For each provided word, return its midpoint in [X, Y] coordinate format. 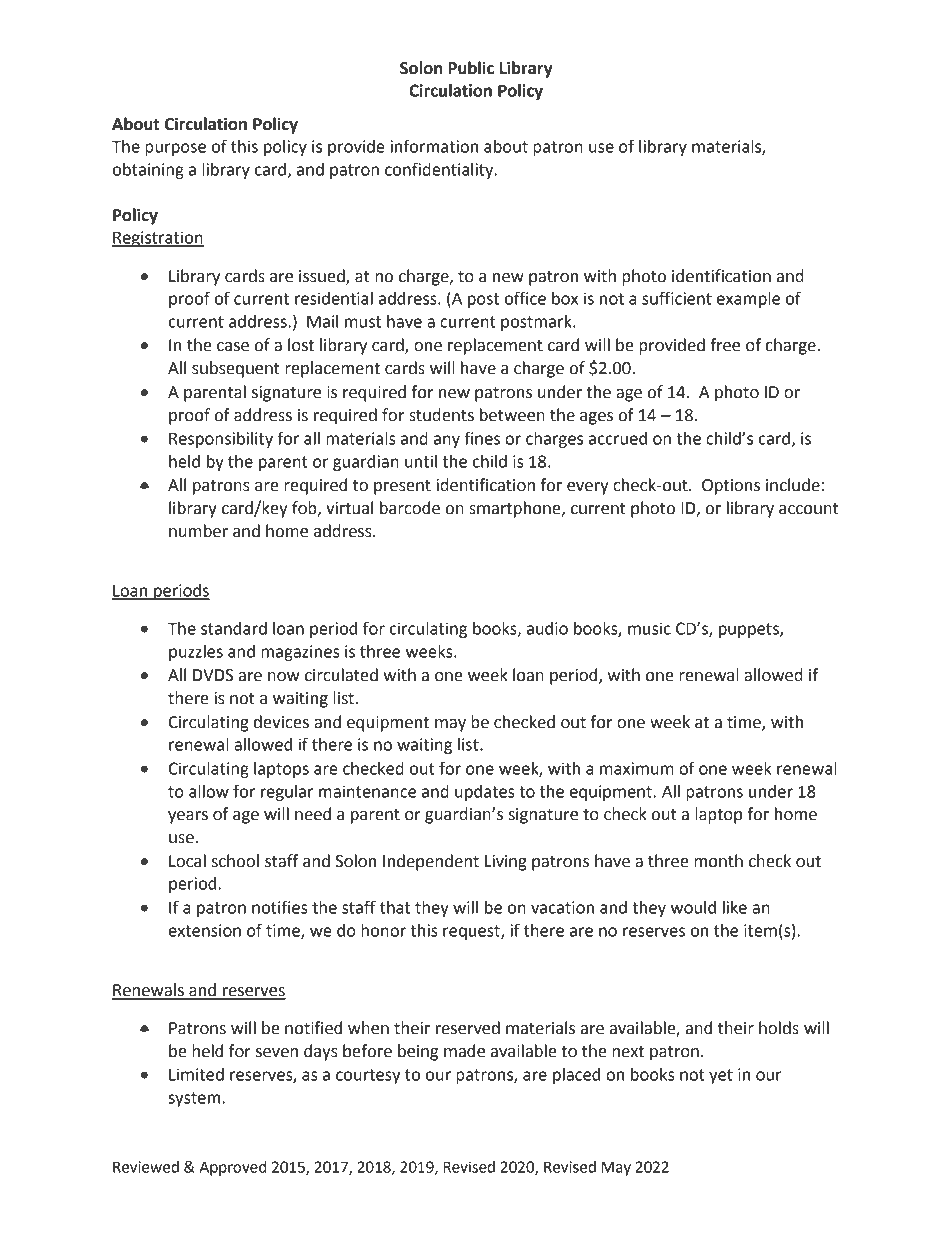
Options [731, 487]
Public [471, 68]
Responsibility [221, 440]
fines [482, 438]
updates [485, 793]
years [188, 817]
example [748, 300]
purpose [175, 149]
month [718, 861]
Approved [233, 1168]
